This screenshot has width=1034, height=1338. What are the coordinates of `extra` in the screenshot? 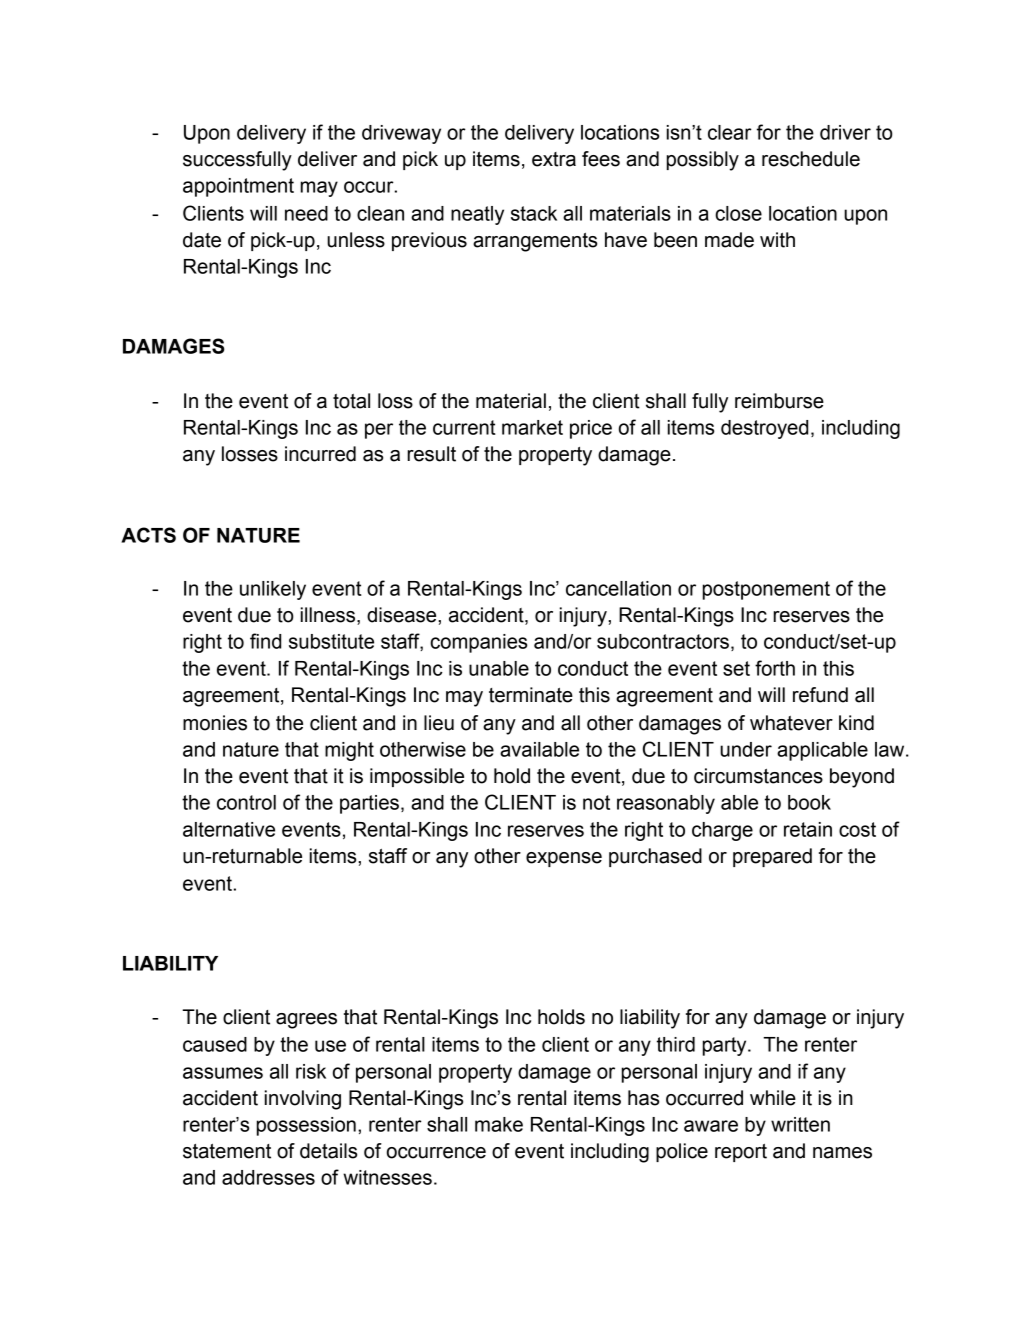 It's located at (554, 159).
